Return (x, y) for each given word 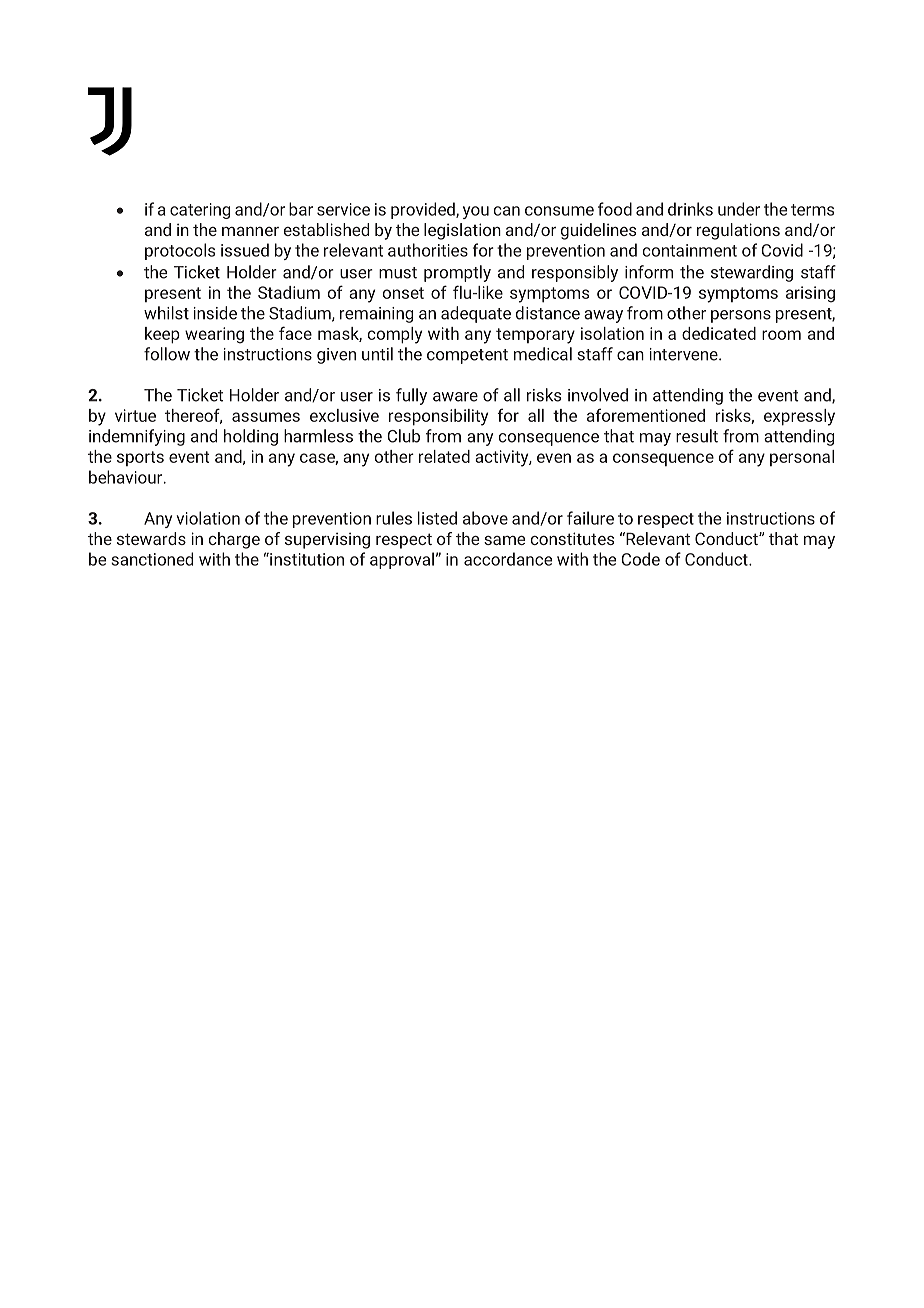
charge (234, 540)
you (476, 212)
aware (455, 397)
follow (167, 354)
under (739, 209)
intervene (685, 354)
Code (640, 559)
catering (200, 211)
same (504, 540)
